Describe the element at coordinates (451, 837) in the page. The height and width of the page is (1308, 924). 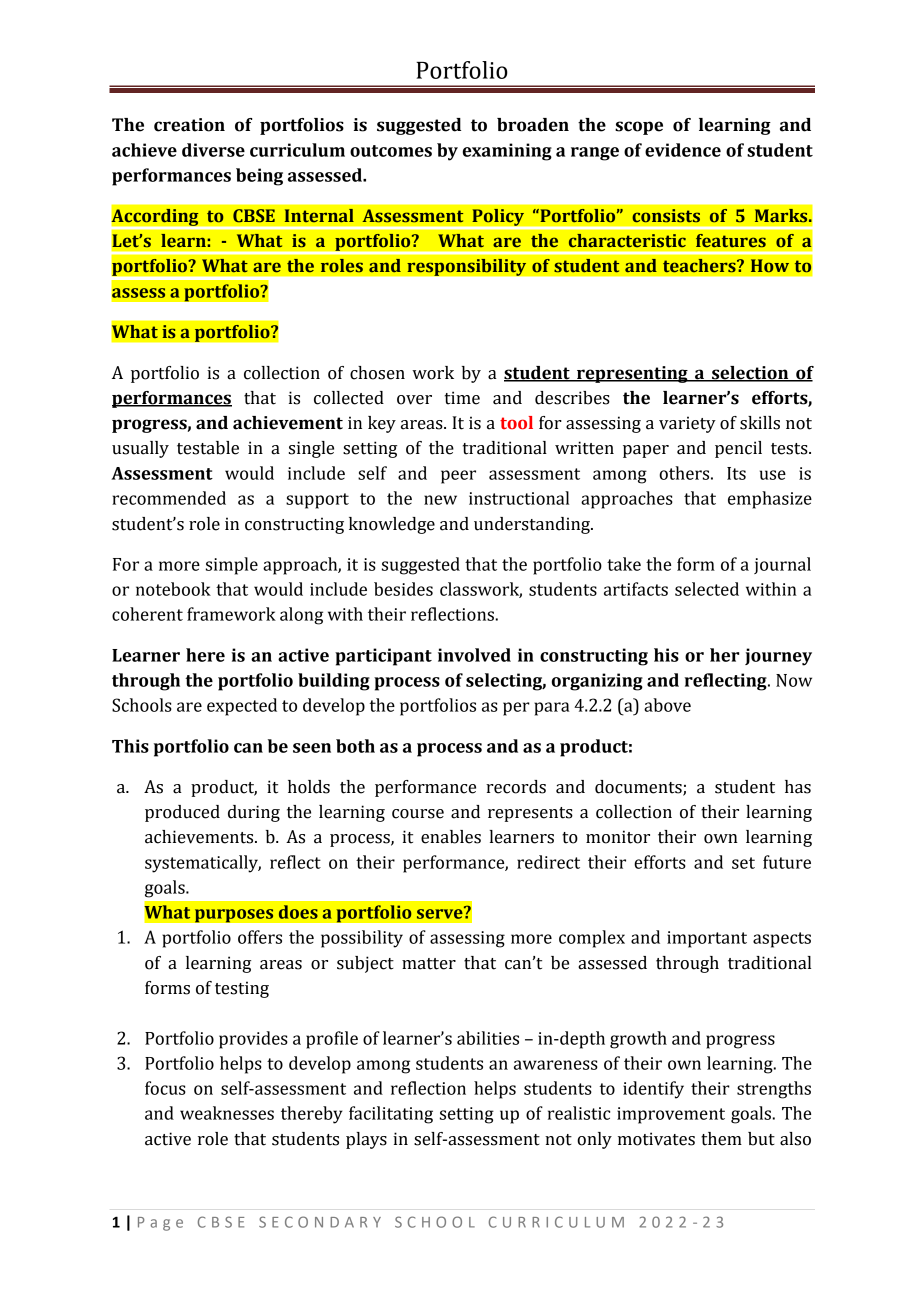
I see `enables` at that location.
